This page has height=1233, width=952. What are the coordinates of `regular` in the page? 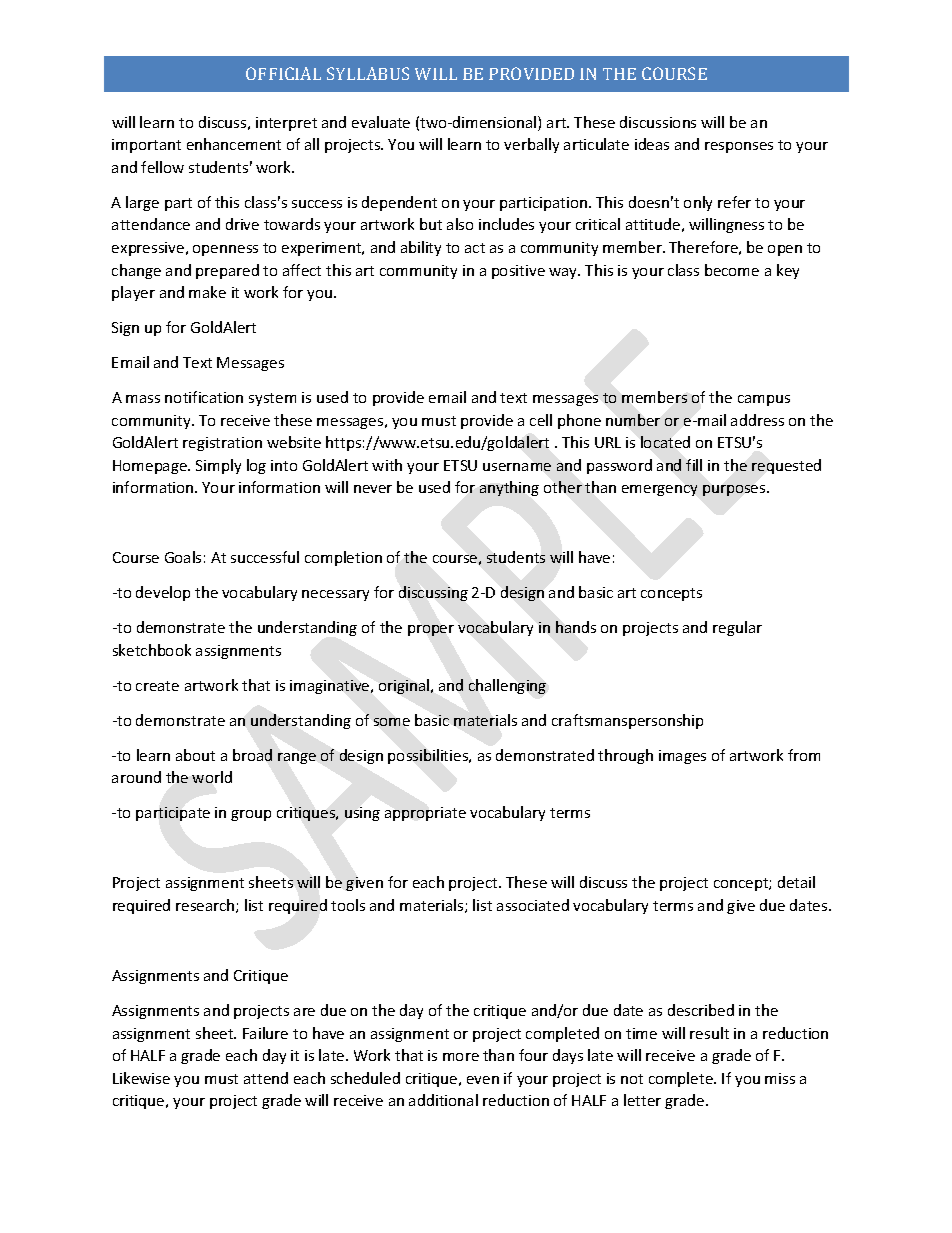 It's located at (737, 628).
